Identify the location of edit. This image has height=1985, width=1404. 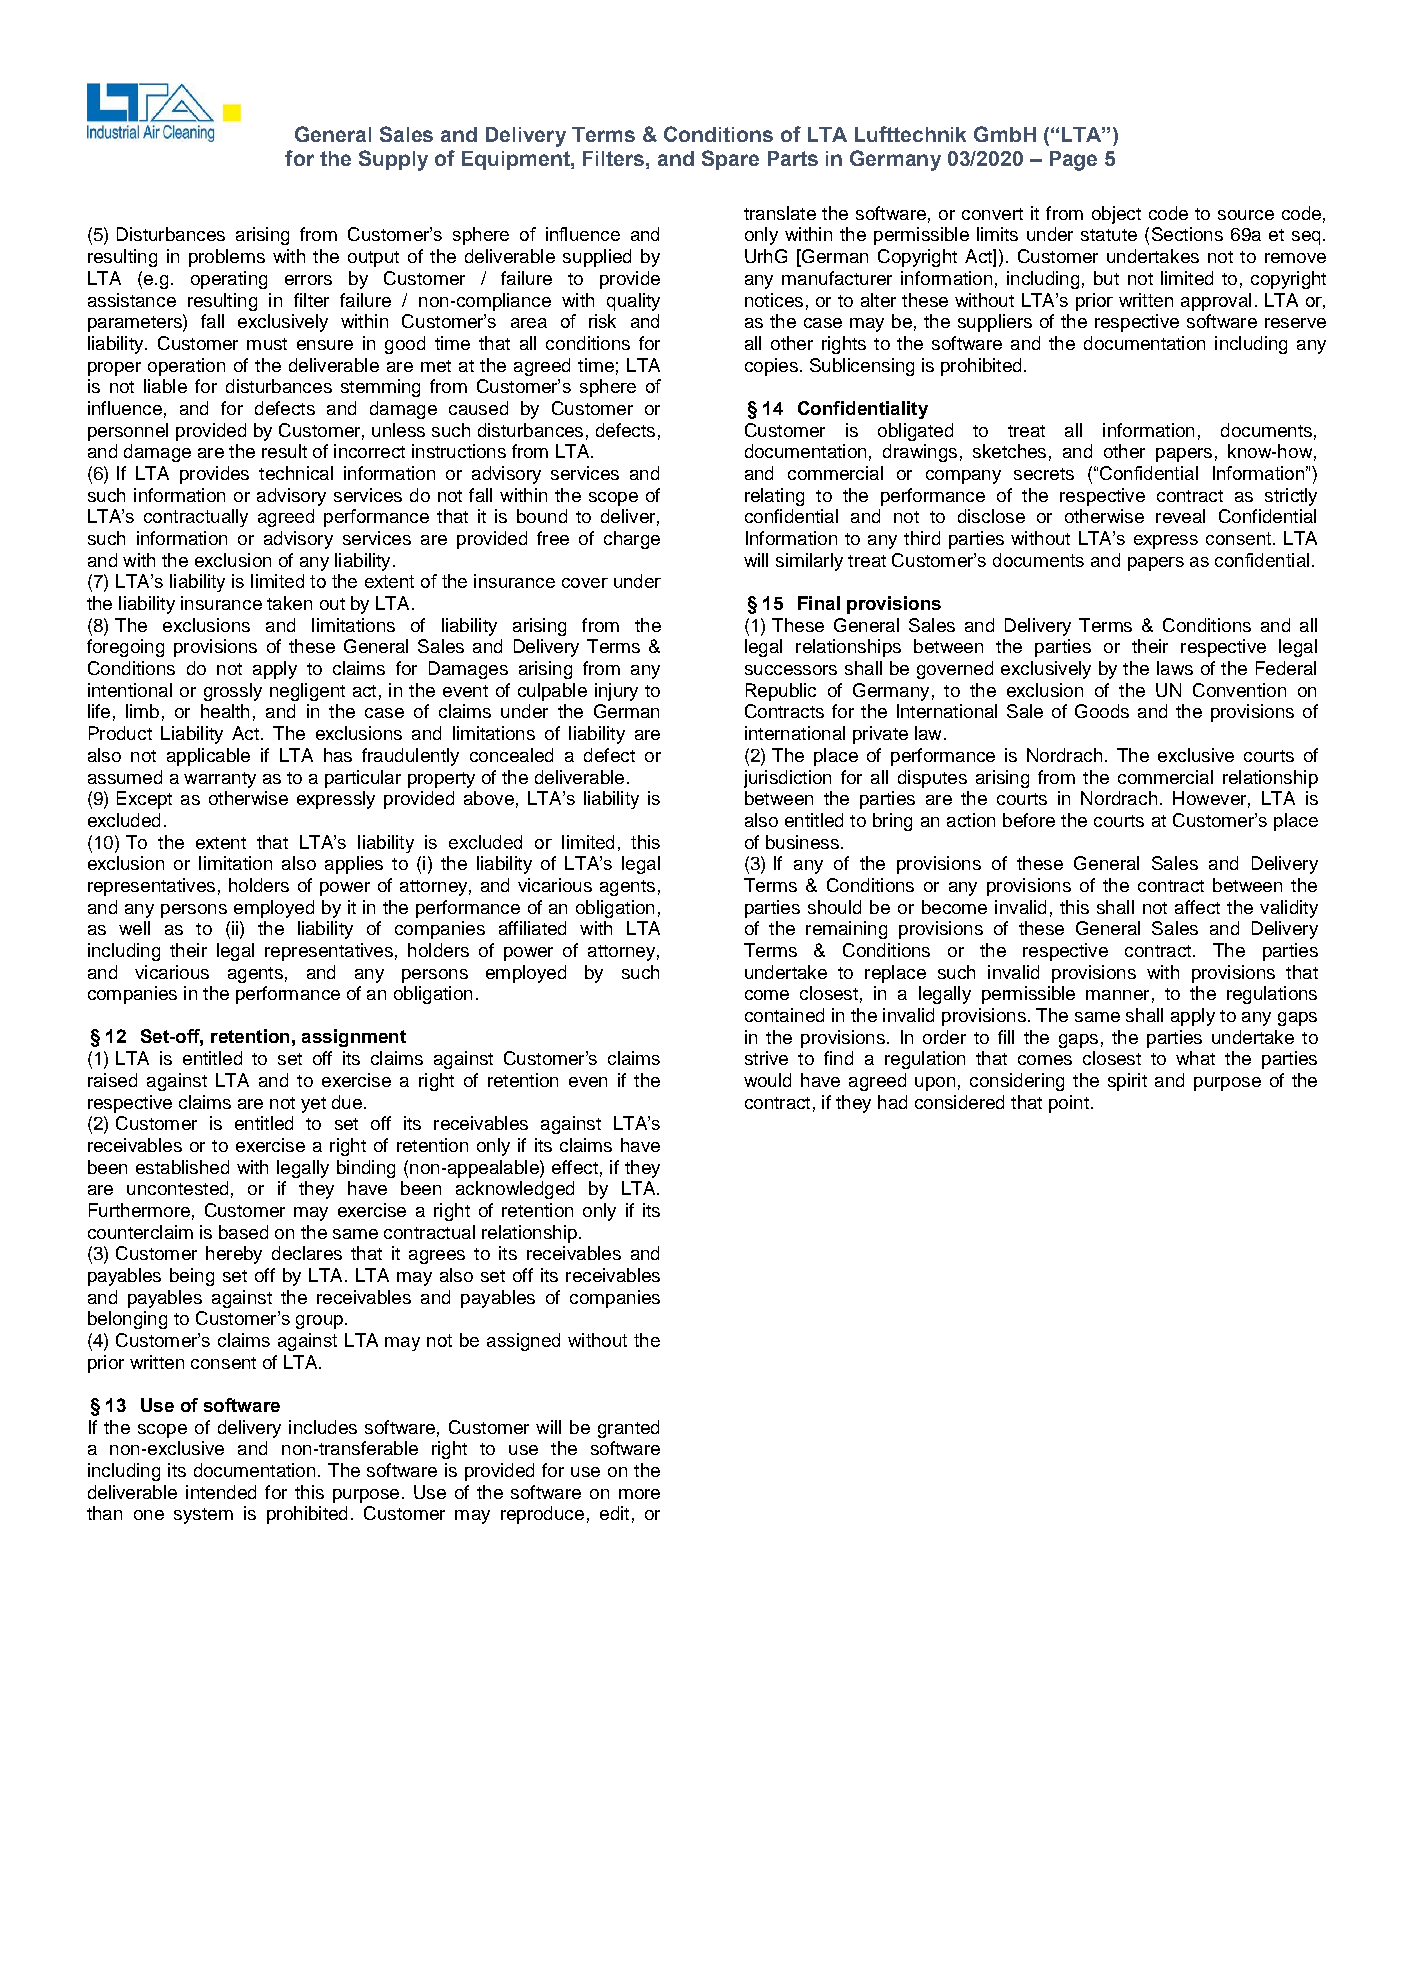
(614, 1513).
